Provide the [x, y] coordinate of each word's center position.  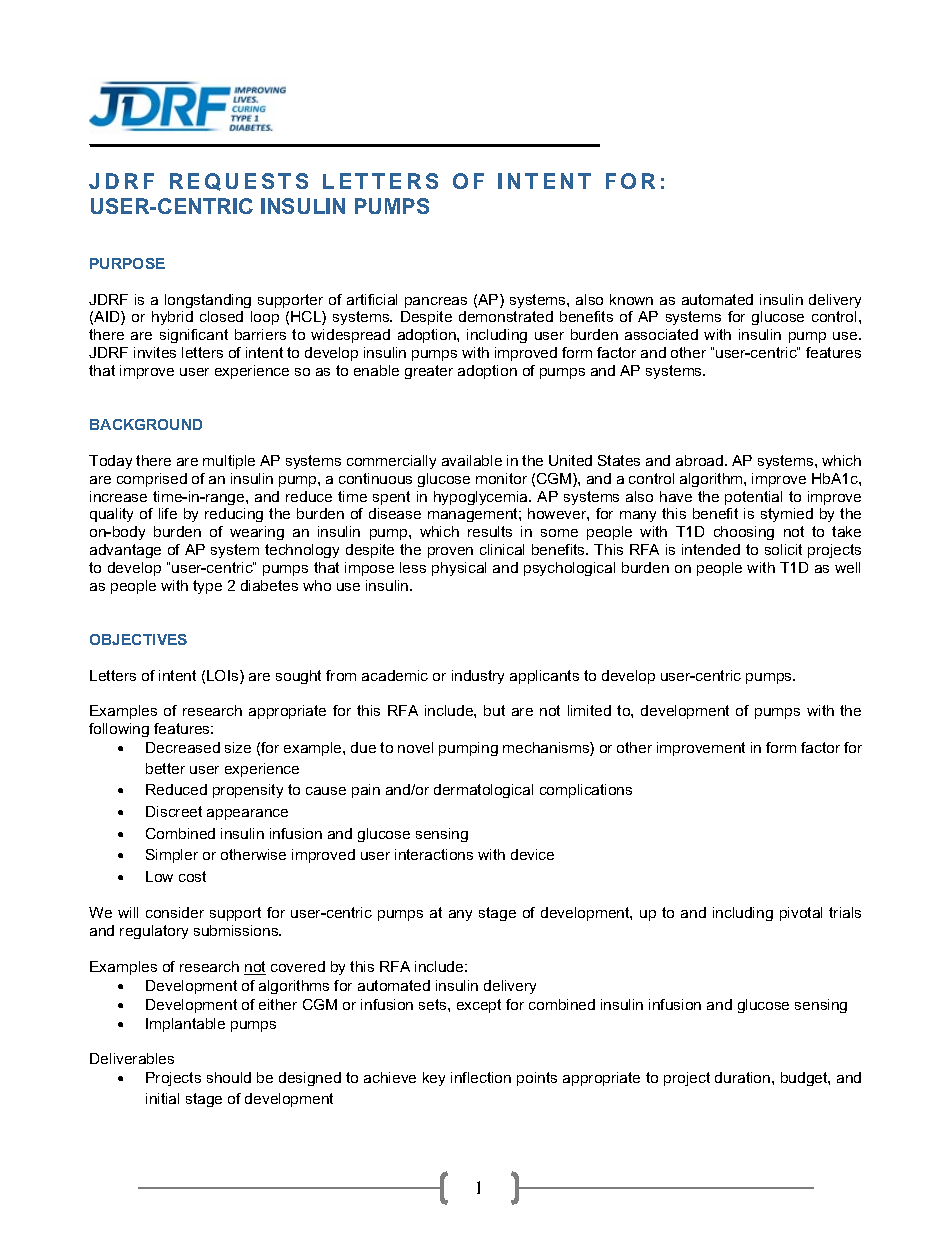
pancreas [436, 302]
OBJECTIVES [138, 639]
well [847, 567]
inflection [481, 1077]
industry [478, 677]
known [631, 299]
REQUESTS [239, 182]
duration [744, 1077]
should [229, 1077]
